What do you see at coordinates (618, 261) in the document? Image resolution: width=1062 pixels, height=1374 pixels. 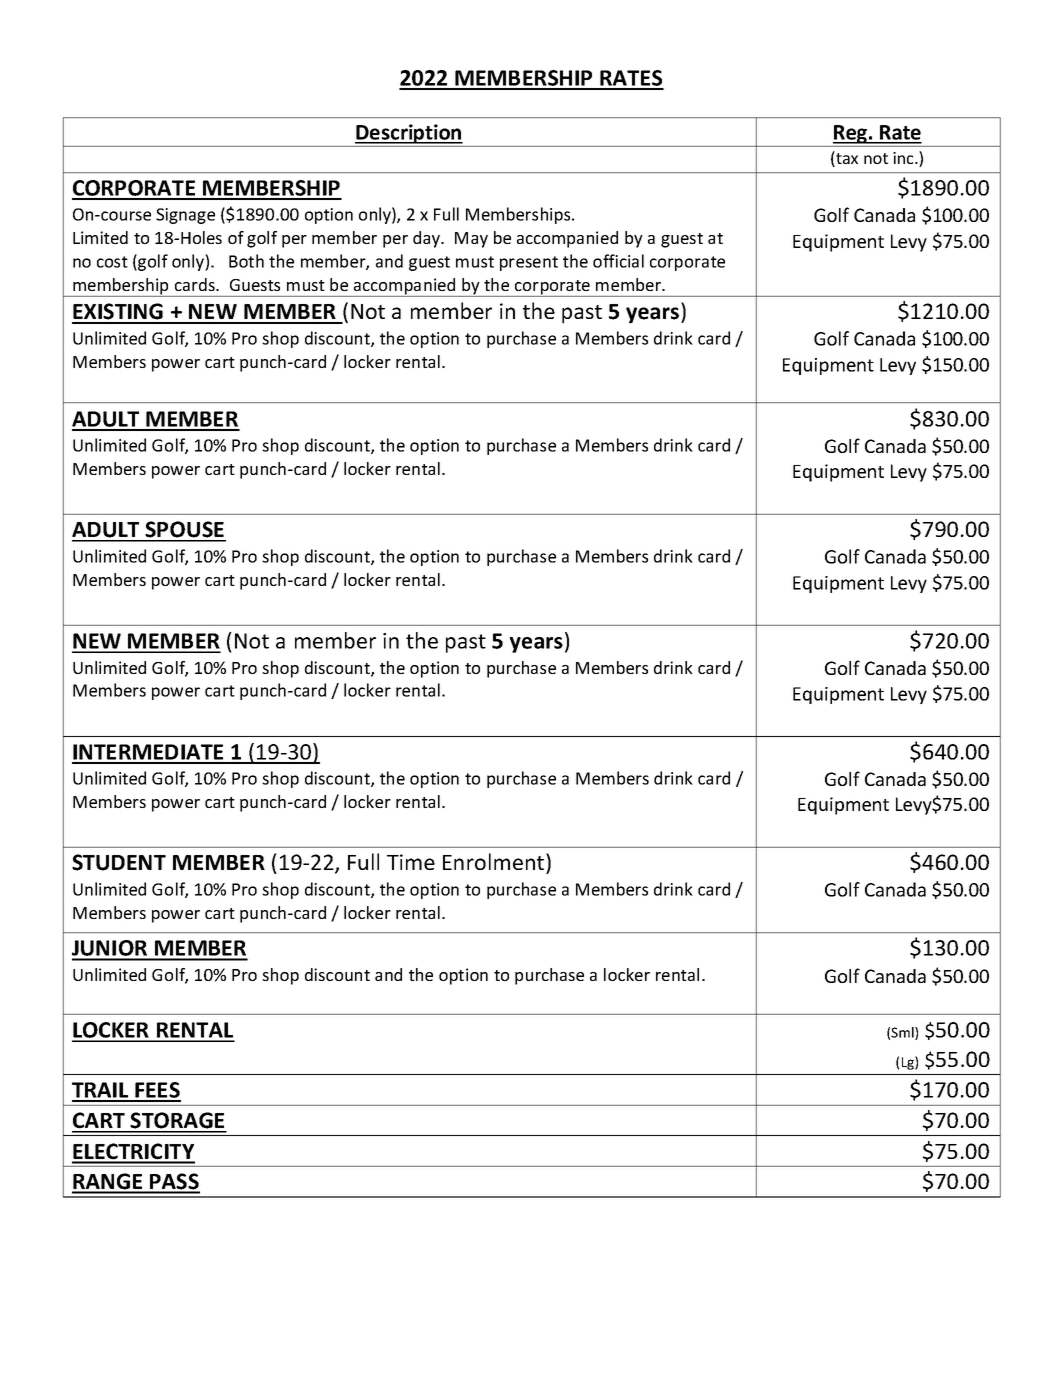 I see `official` at bounding box center [618, 261].
